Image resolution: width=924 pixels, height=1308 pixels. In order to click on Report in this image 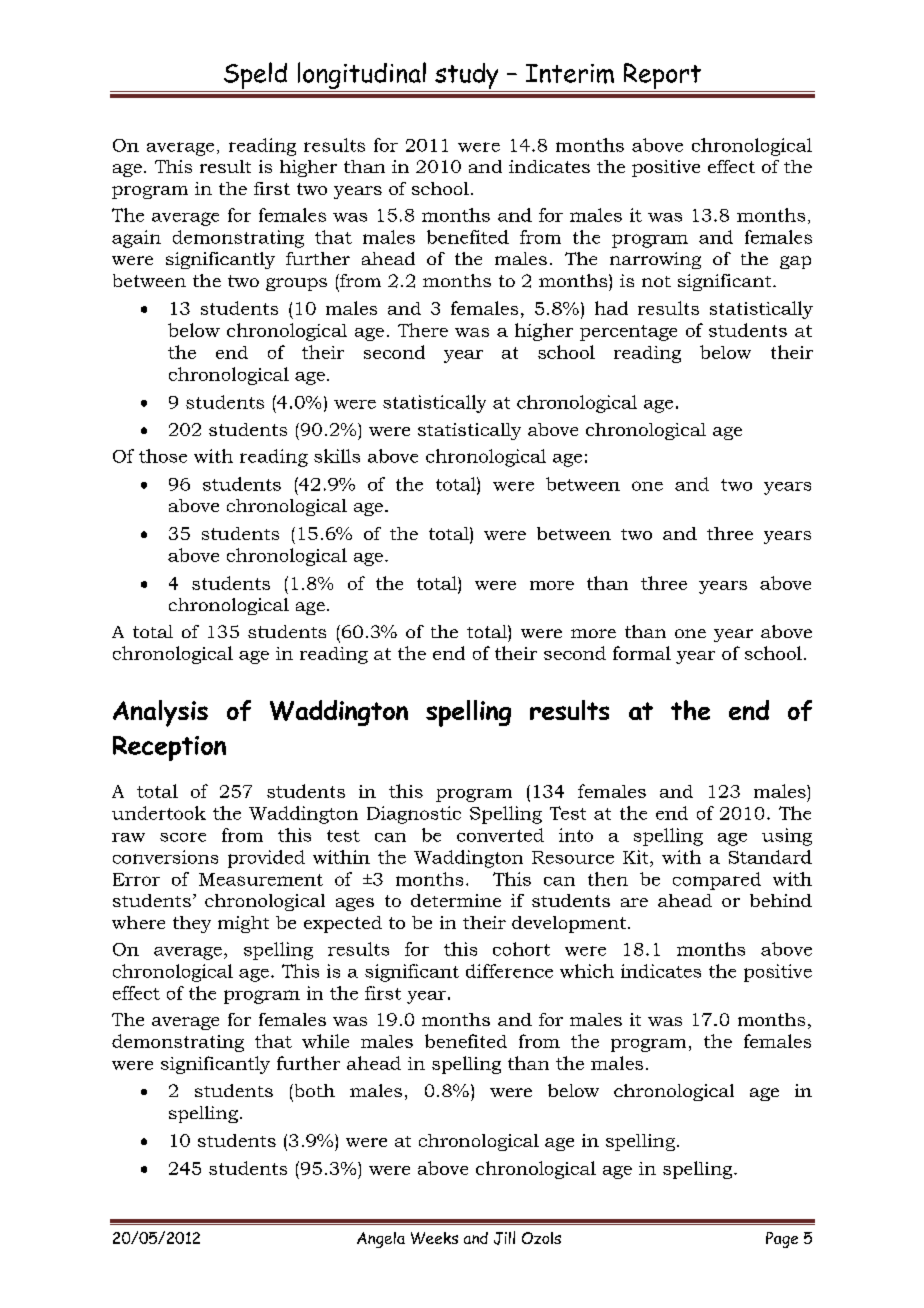, I will do `click(662, 77)`.
